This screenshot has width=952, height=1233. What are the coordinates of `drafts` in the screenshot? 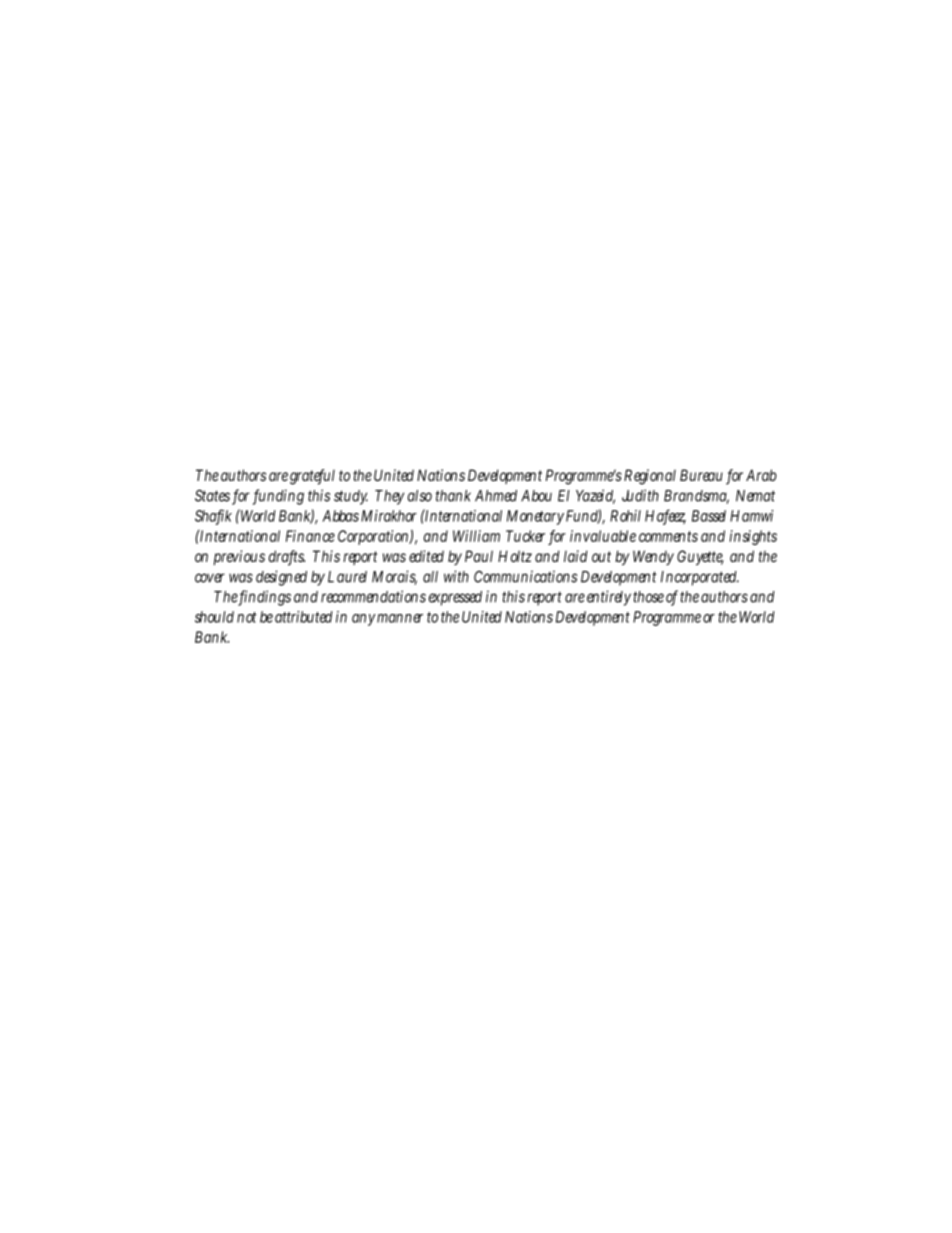 It's located at (287, 557).
